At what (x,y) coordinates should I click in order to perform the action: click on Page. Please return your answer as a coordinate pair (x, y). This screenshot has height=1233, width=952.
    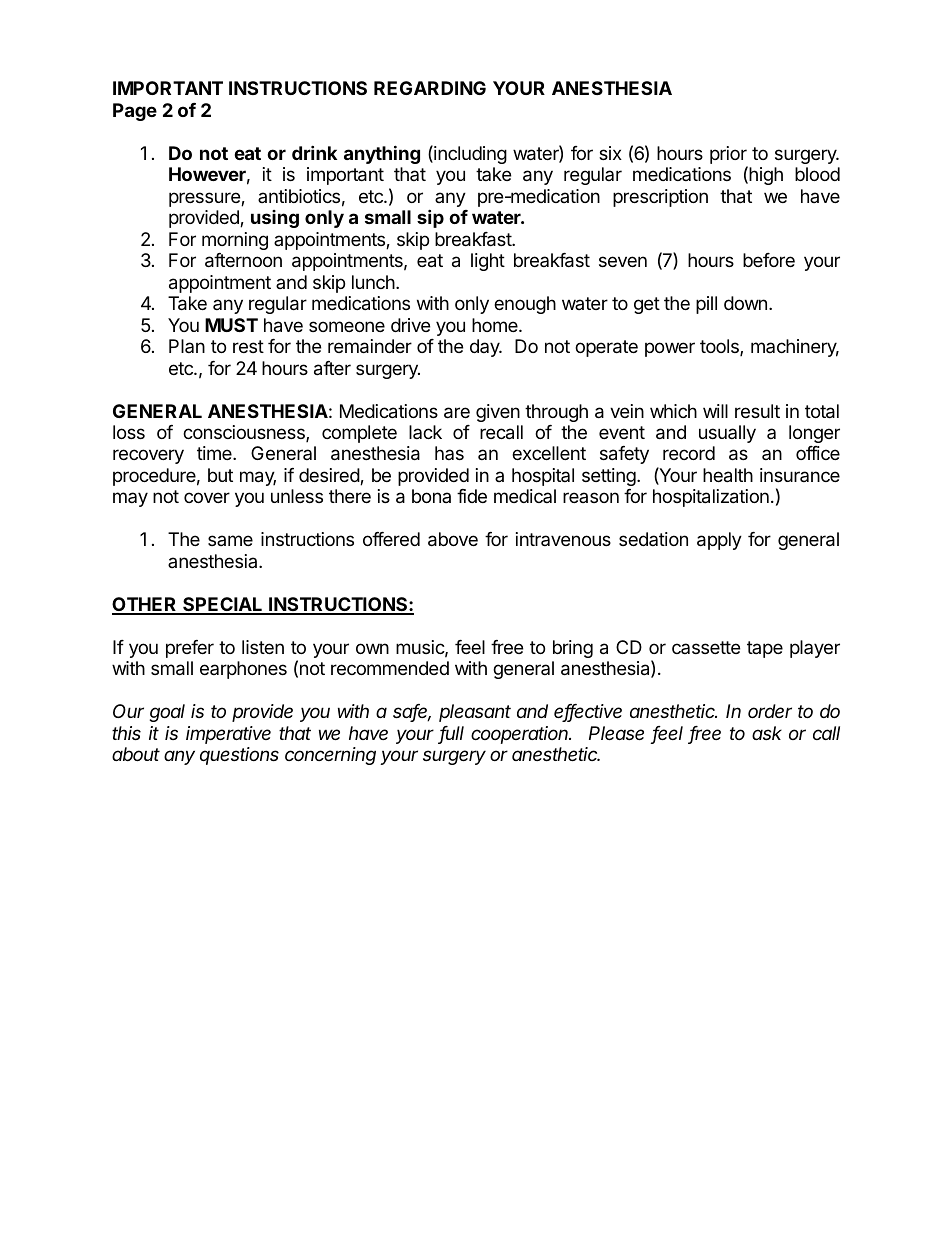
    Looking at the image, I should click on (135, 112).
